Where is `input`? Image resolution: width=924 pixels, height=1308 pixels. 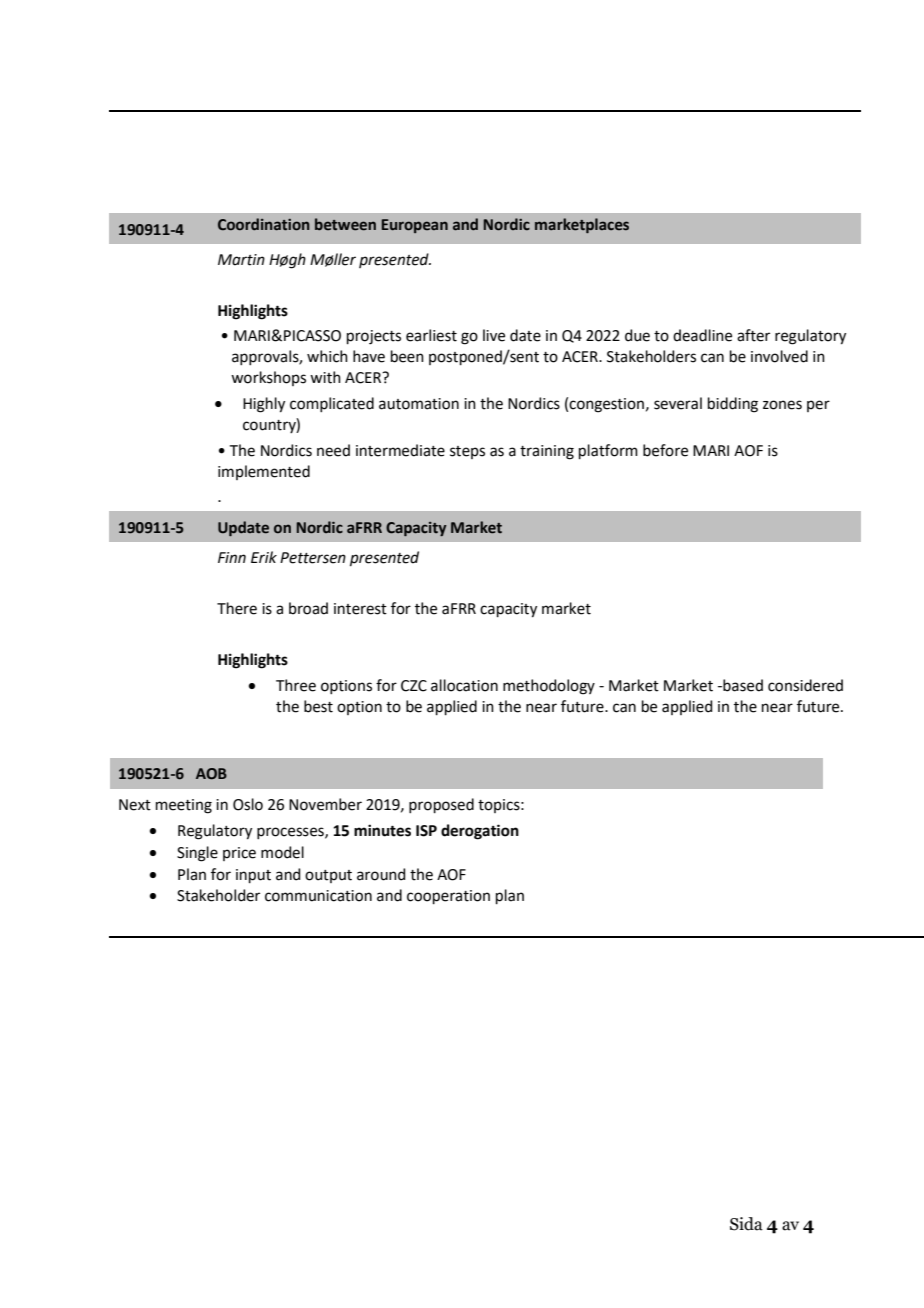
input is located at coordinates (253, 876).
